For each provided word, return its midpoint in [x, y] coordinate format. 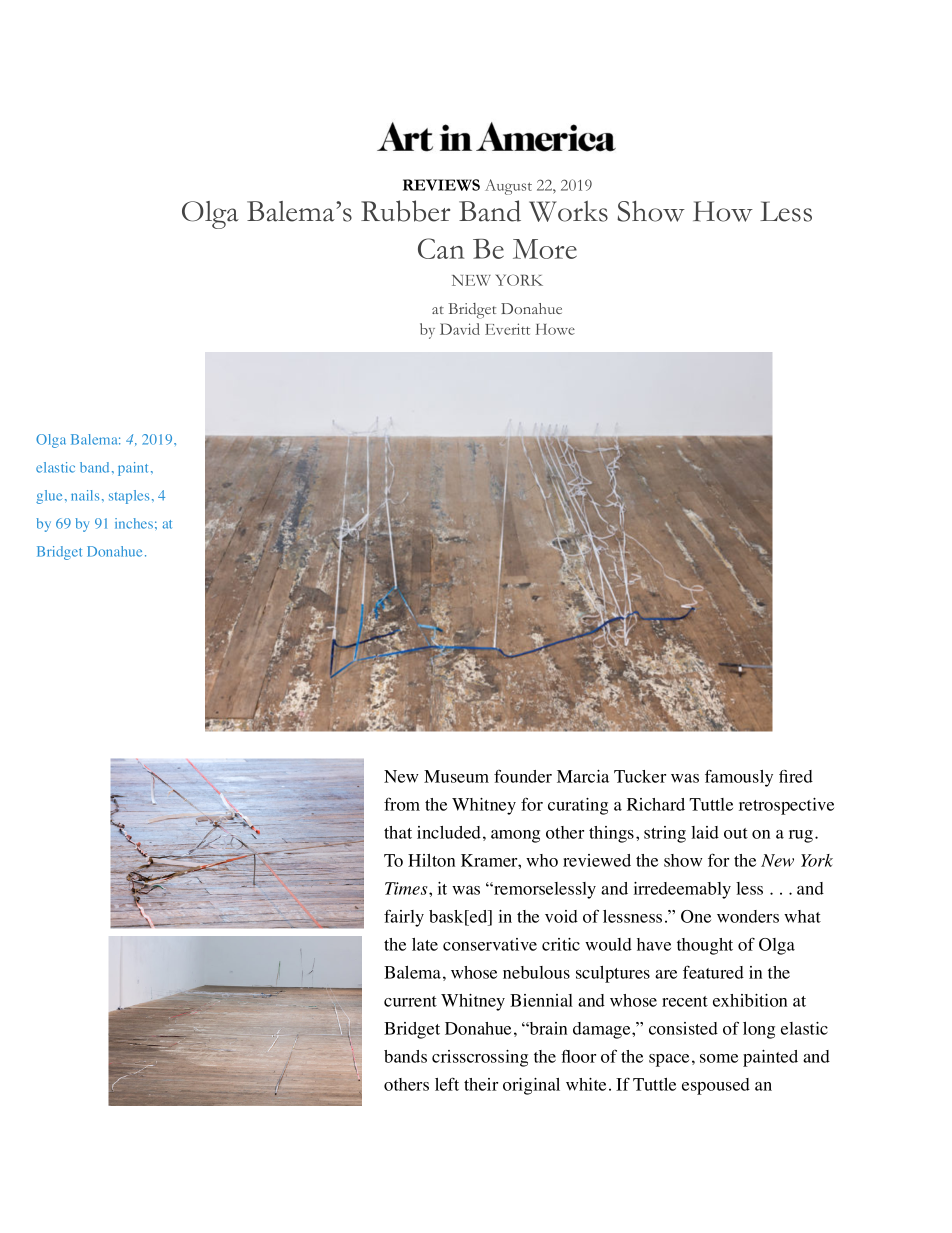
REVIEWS [441, 185]
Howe [555, 329]
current [410, 1001]
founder [523, 776]
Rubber [405, 211]
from [402, 804]
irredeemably [682, 890]
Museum [456, 776]
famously [739, 778]
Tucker [640, 776]
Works [568, 211]
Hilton [431, 860]
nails [85, 495]
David [460, 329]
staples [129, 497]
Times [407, 888]
